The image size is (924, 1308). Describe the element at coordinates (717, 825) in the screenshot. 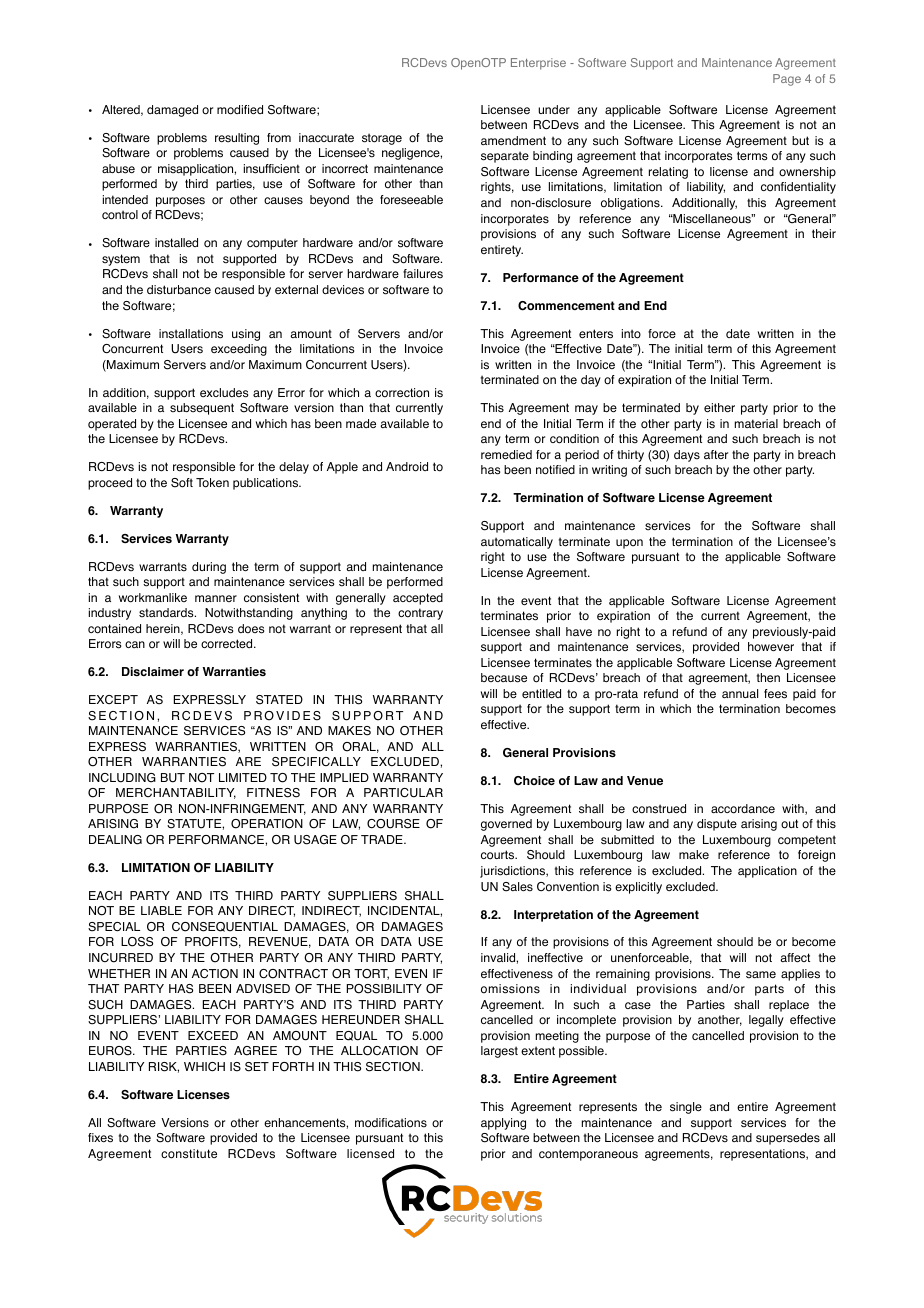

I see `dispute` at that location.
